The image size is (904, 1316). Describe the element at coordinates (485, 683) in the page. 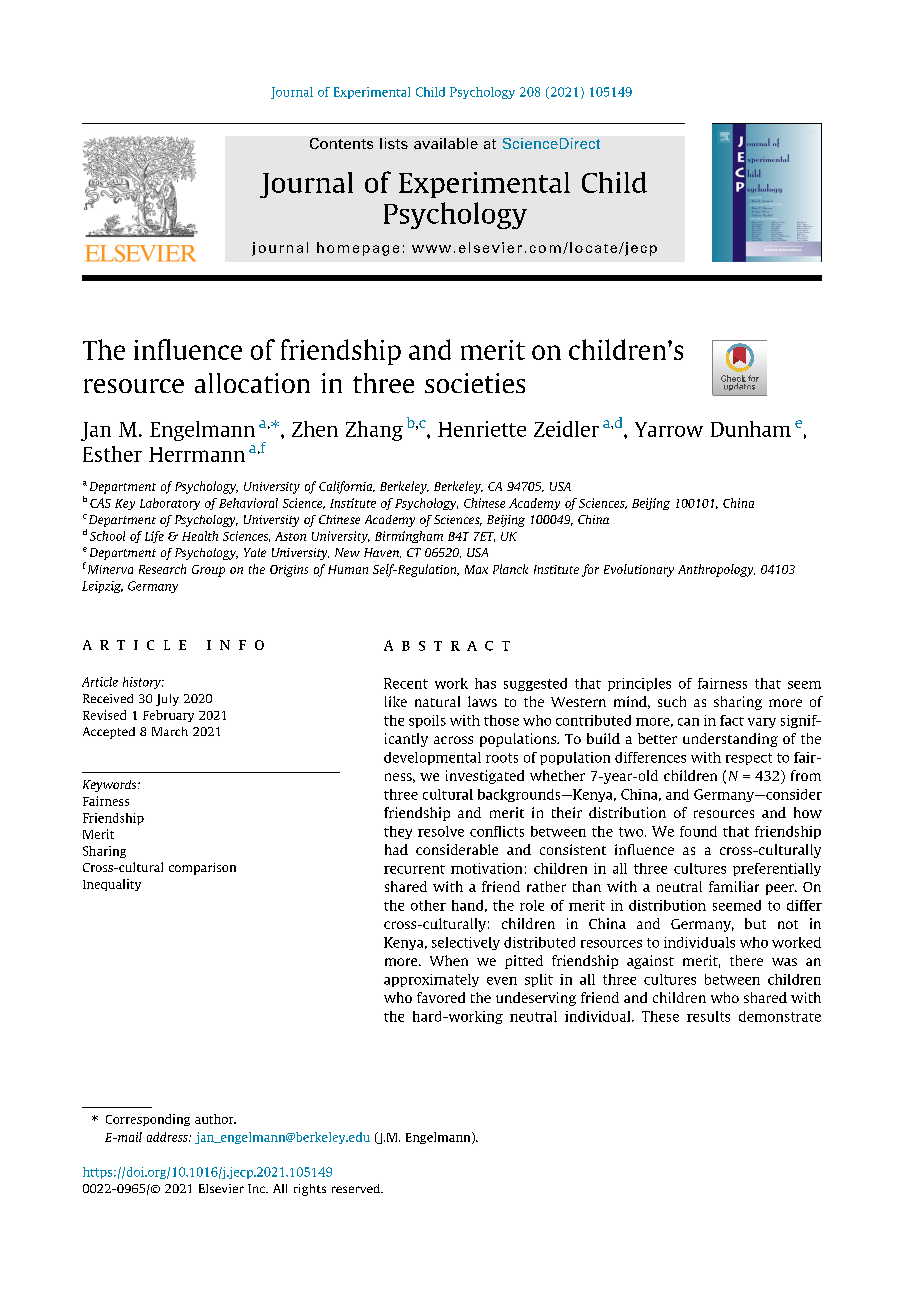

I see `has` at that location.
